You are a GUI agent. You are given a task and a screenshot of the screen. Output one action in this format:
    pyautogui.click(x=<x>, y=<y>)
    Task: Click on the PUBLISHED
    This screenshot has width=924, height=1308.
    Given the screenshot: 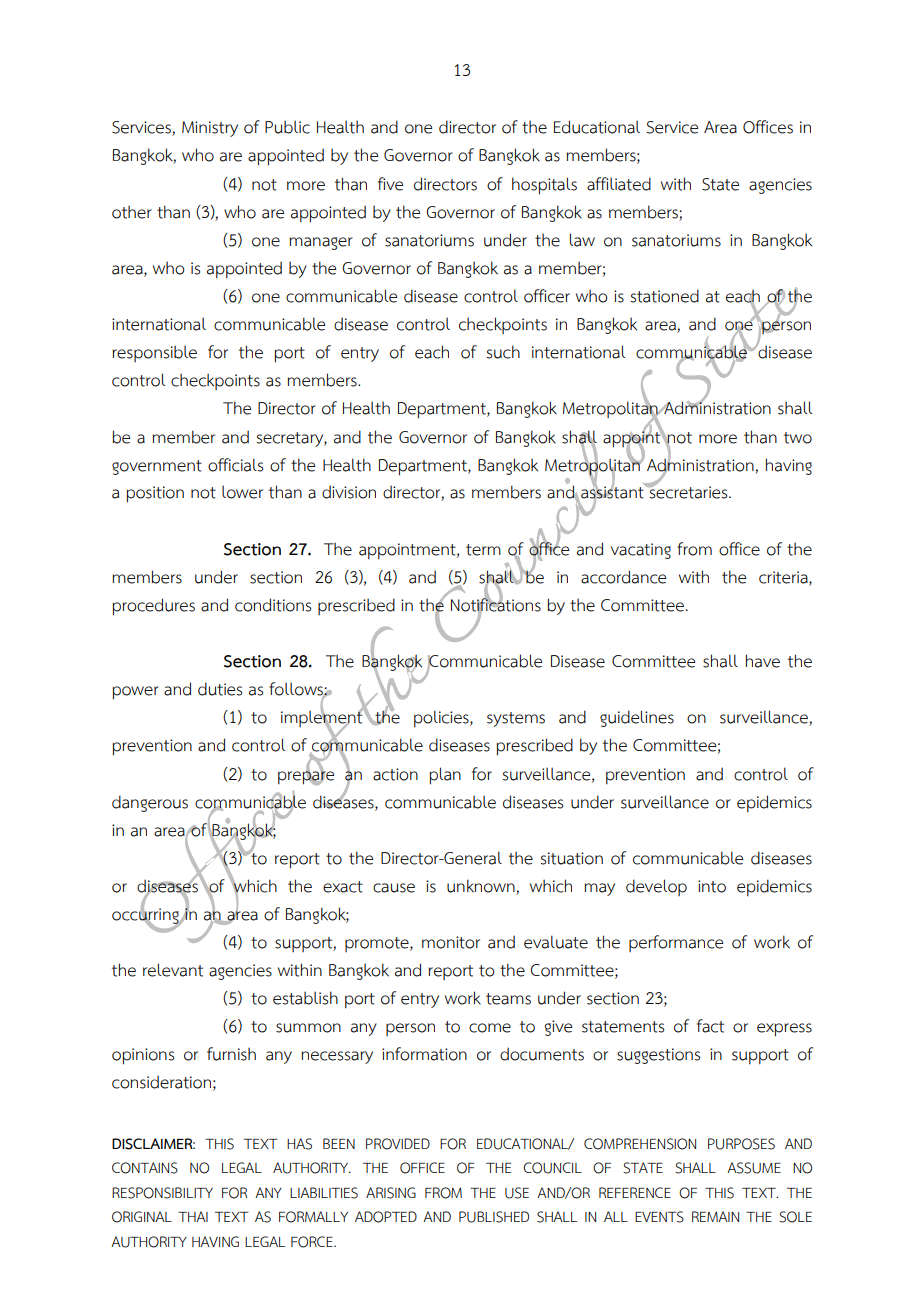 What is the action you would take?
    pyautogui.click(x=494, y=1217)
